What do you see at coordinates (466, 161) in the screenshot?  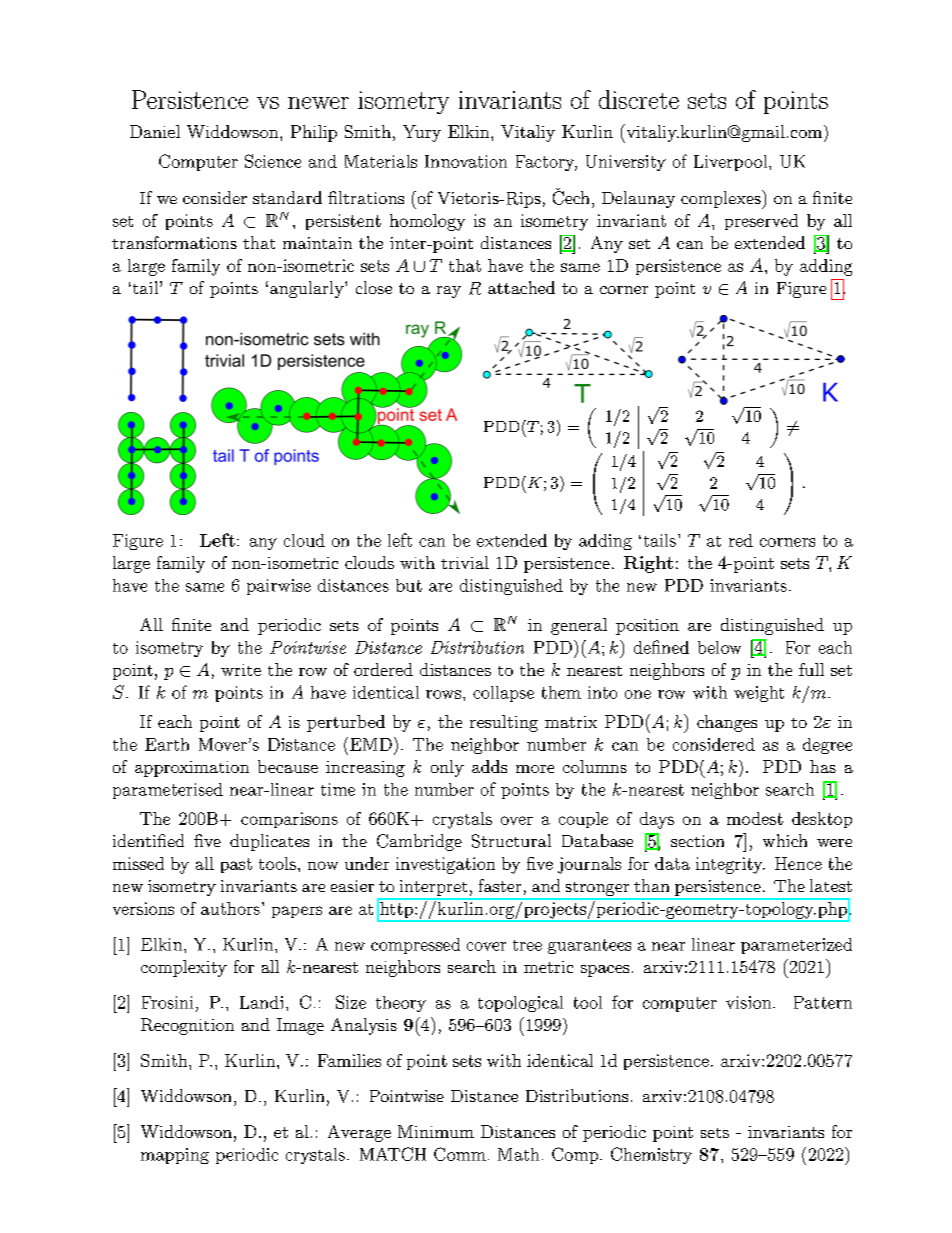 I see `Innovation` at bounding box center [466, 161].
